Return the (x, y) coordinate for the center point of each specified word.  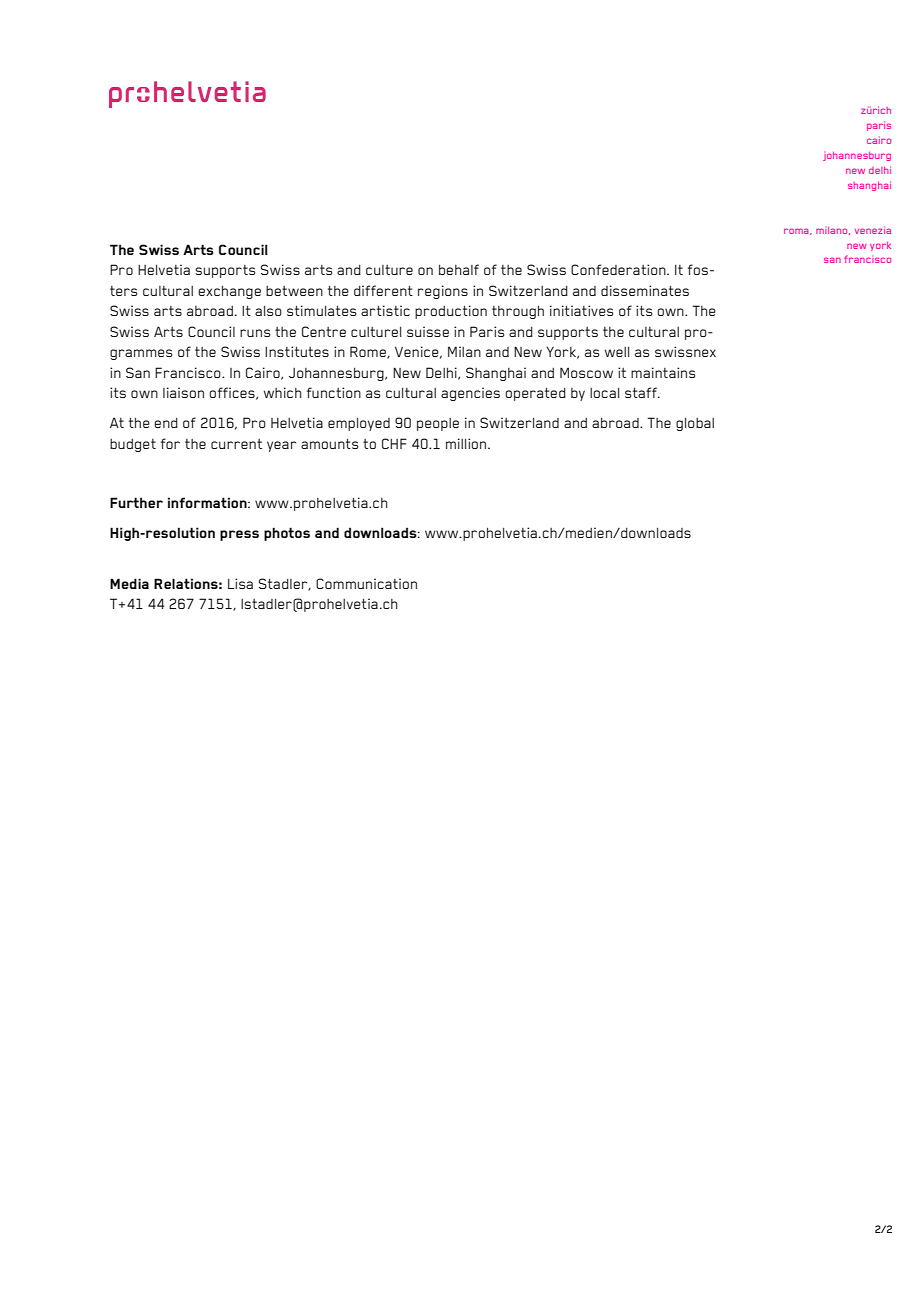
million (467, 443)
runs (255, 333)
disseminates (645, 290)
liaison (183, 392)
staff (642, 392)
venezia (873, 230)
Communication (366, 583)
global (695, 424)
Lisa (240, 583)
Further (136, 502)
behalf (459, 269)
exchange (229, 292)
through (518, 312)
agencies (470, 394)
